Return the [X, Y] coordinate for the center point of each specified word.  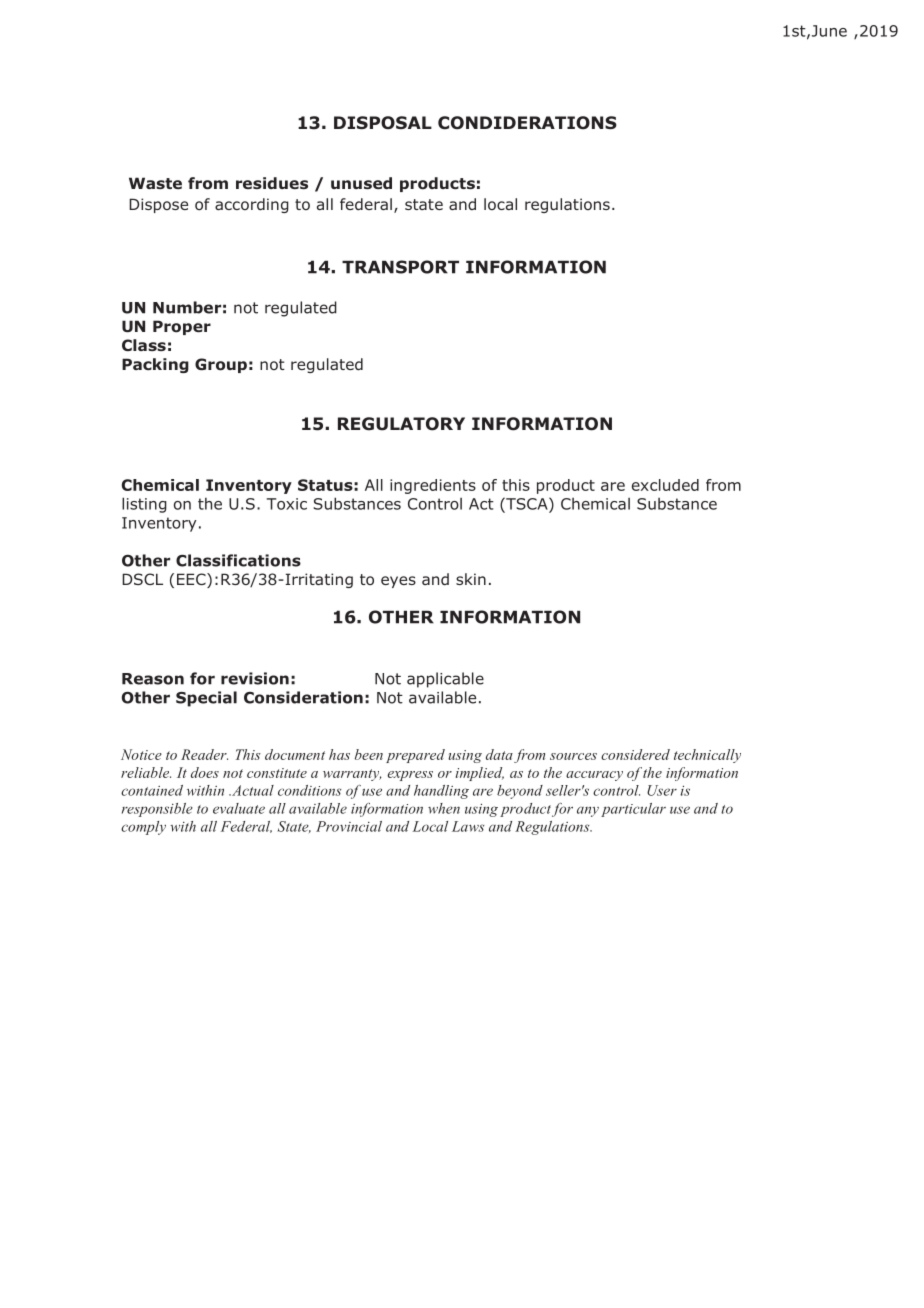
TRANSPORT [400, 267]
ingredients [433, 486]
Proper [182, 327]
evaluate [239, 808]
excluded [665, 485]
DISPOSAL [383, 123]
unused [361, 183]
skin [471, 579]
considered [635, 754]
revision [255, 678]
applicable [445, 680]
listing [144, 505]
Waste [155, 183]
